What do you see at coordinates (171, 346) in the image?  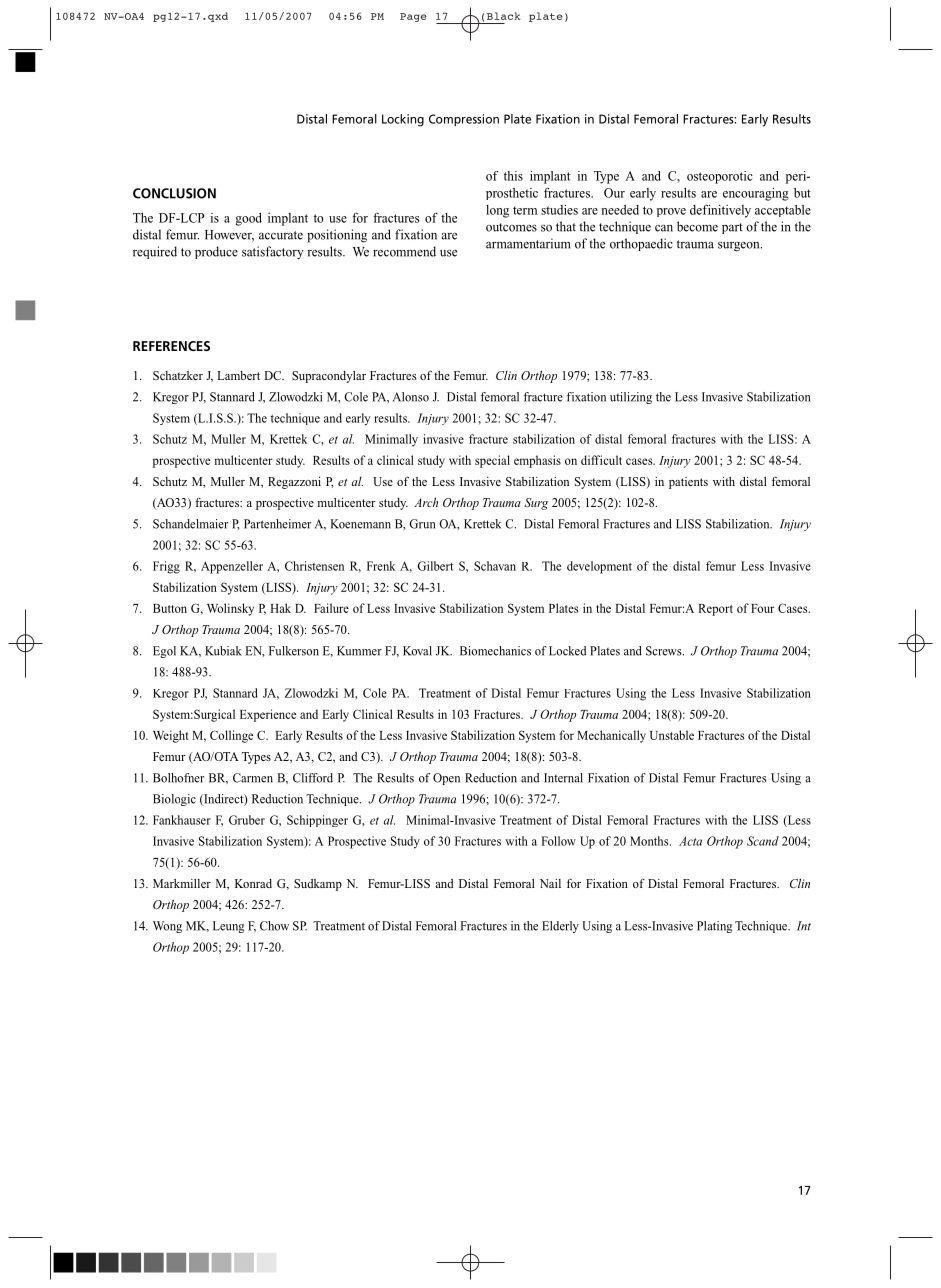 I see `REFERENCES` at bounding box center [171, 346].
